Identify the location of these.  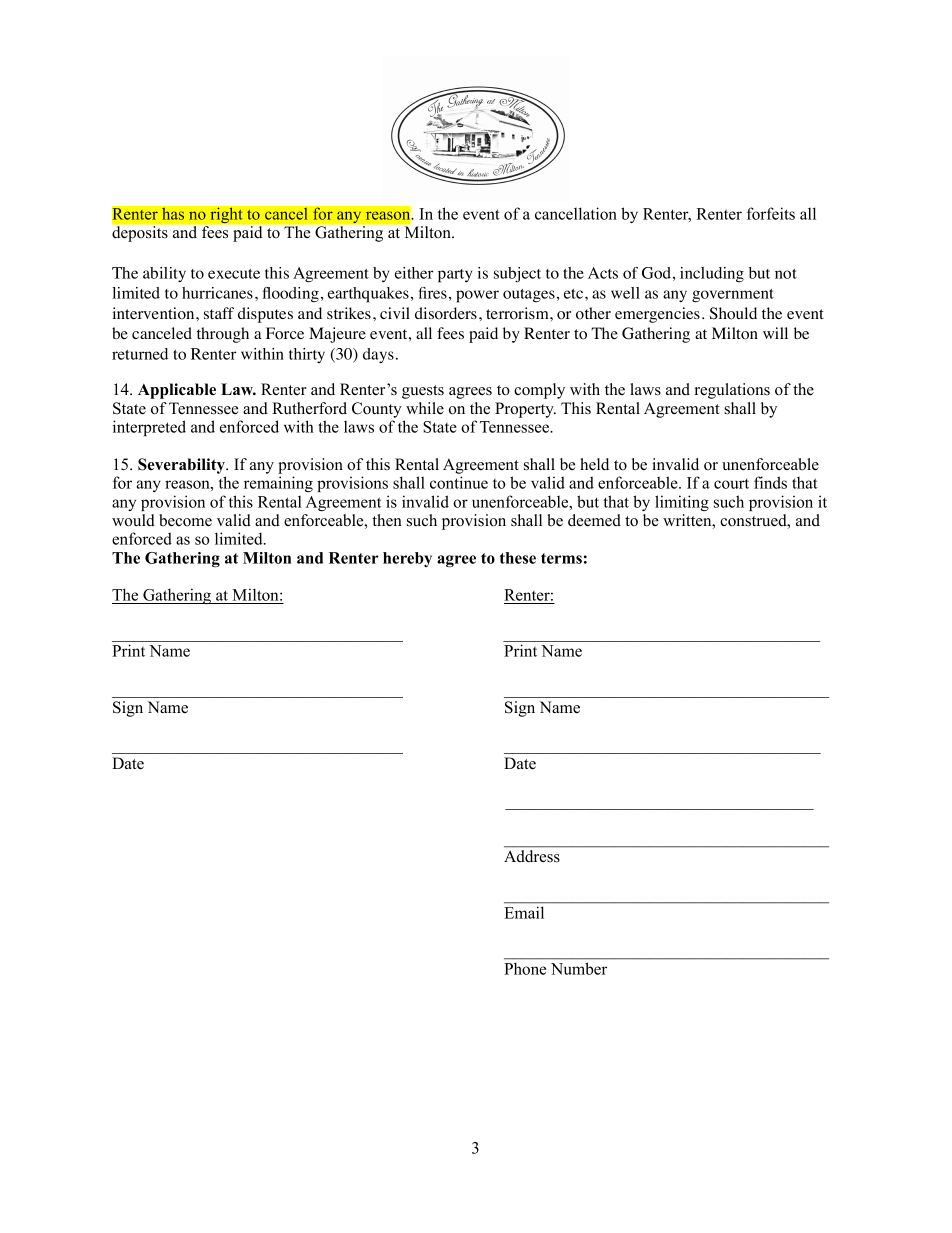
(517, 558).
